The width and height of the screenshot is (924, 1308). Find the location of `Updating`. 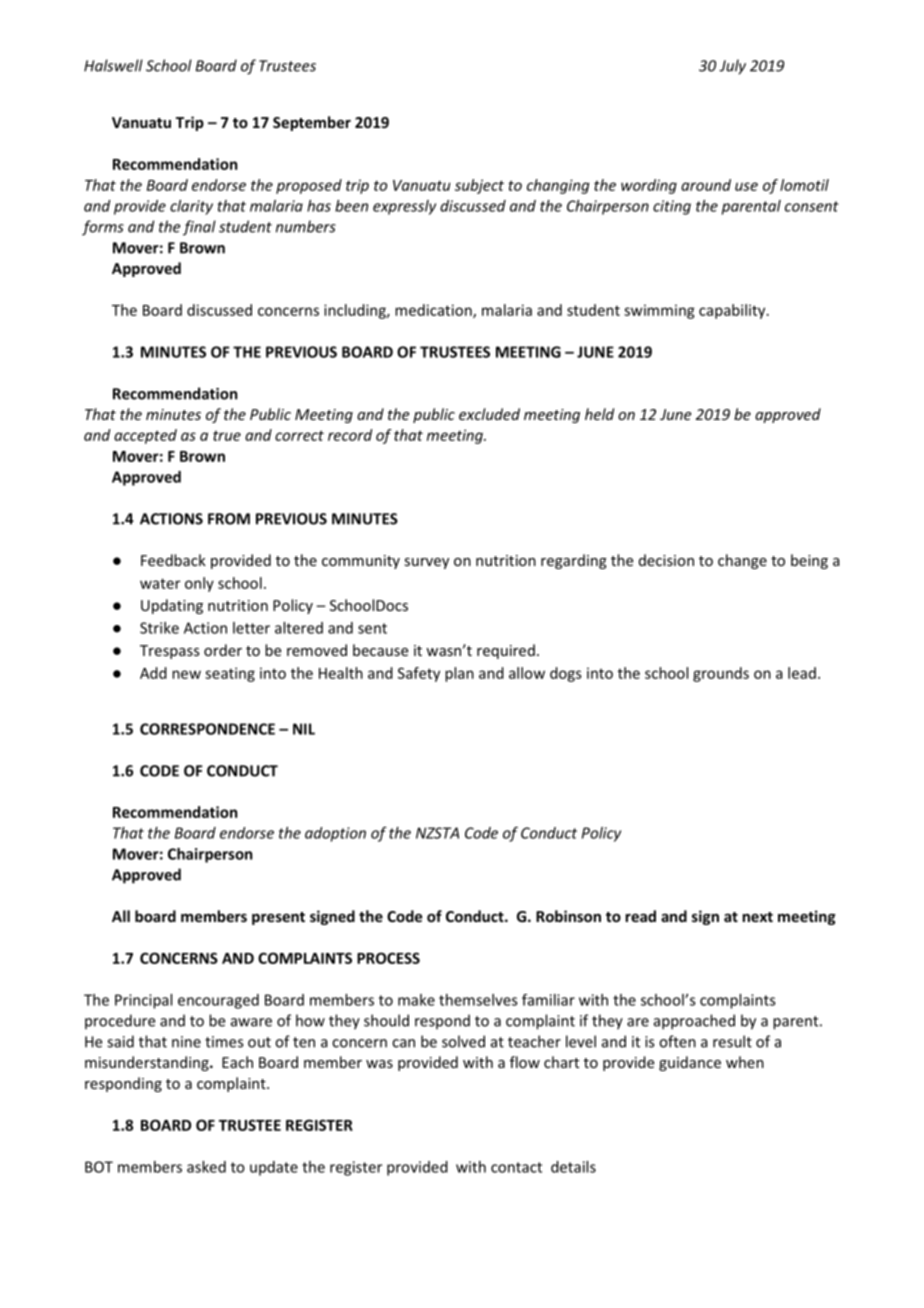

Updating is located at coordinates (172, 606).
